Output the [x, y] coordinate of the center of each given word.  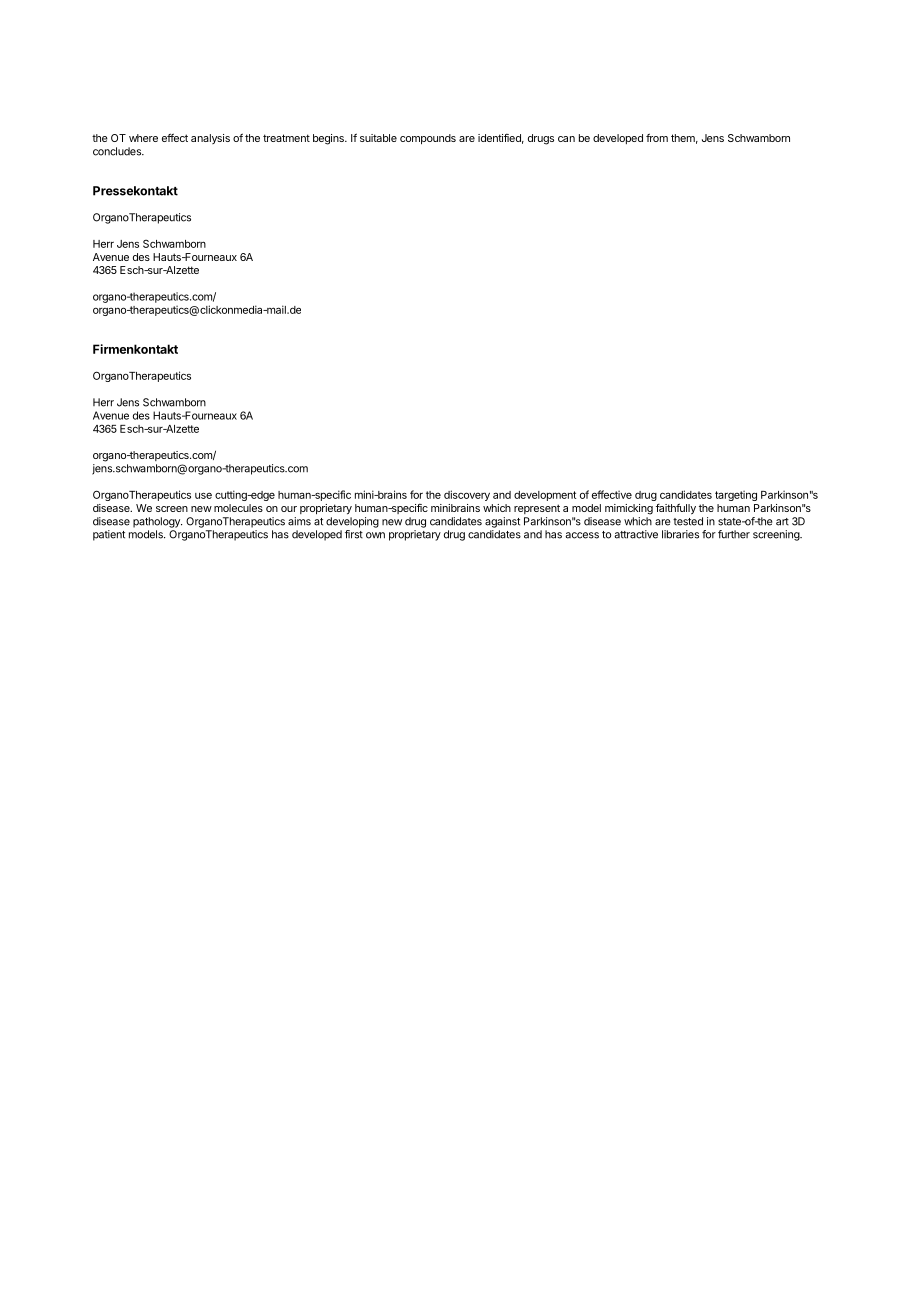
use [203, 495]
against [502, 522]
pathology [157, 522]
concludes [118, 151]
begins [329, 139]
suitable [378, 138]
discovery [467, 495]
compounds [428, 139]
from [657, 137]
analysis [210, 139]
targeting [736, 495]
